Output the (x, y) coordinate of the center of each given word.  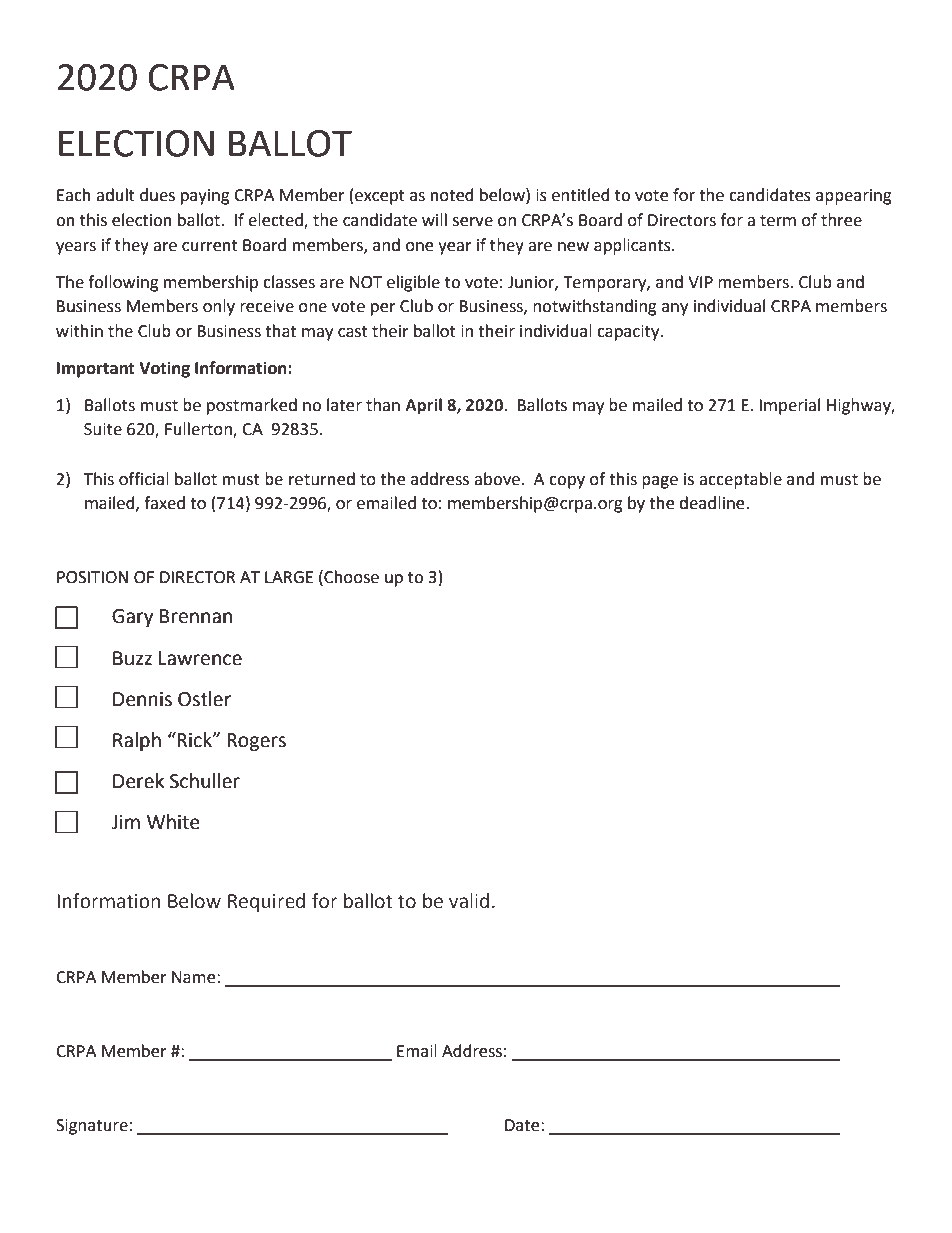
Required (266, 902)
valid (469, 901)
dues (157, 195)
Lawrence (200, 658)
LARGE (289, 577)
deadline (713, 503)
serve (473, 222)
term (778, 221)
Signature (92, 1127)
